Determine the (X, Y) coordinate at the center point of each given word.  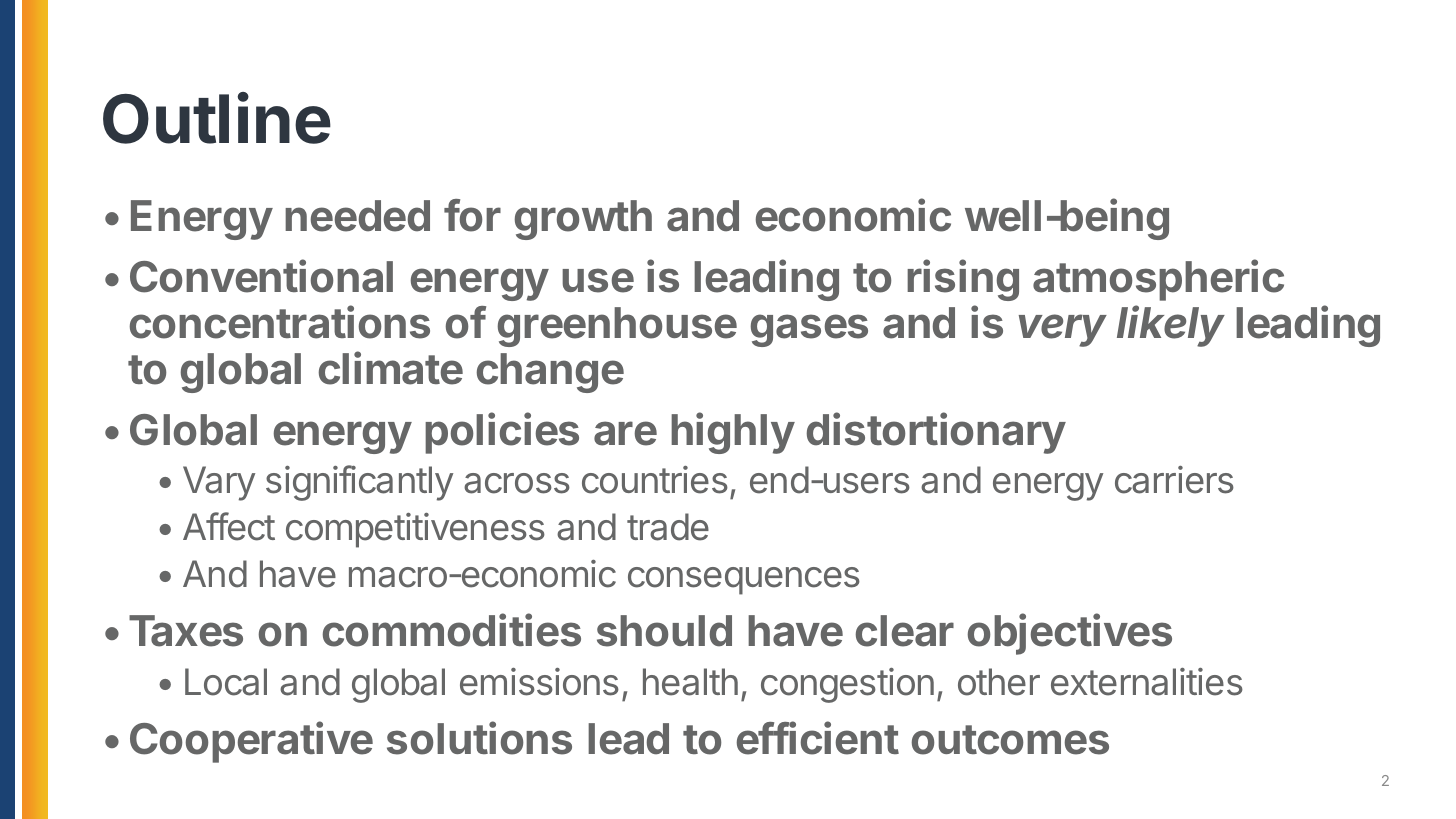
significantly (359, 483)
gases (809, 330)
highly (733, 433)
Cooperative (251, 742)
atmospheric (1158, 280)
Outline (217, 118)
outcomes (1010, 740)
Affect (229, 526)
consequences (744, 581)
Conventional (261, 276)
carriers (1174, 480)
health (690, 682)
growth (583, 220)
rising (963, 280)
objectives (1070, 634)
